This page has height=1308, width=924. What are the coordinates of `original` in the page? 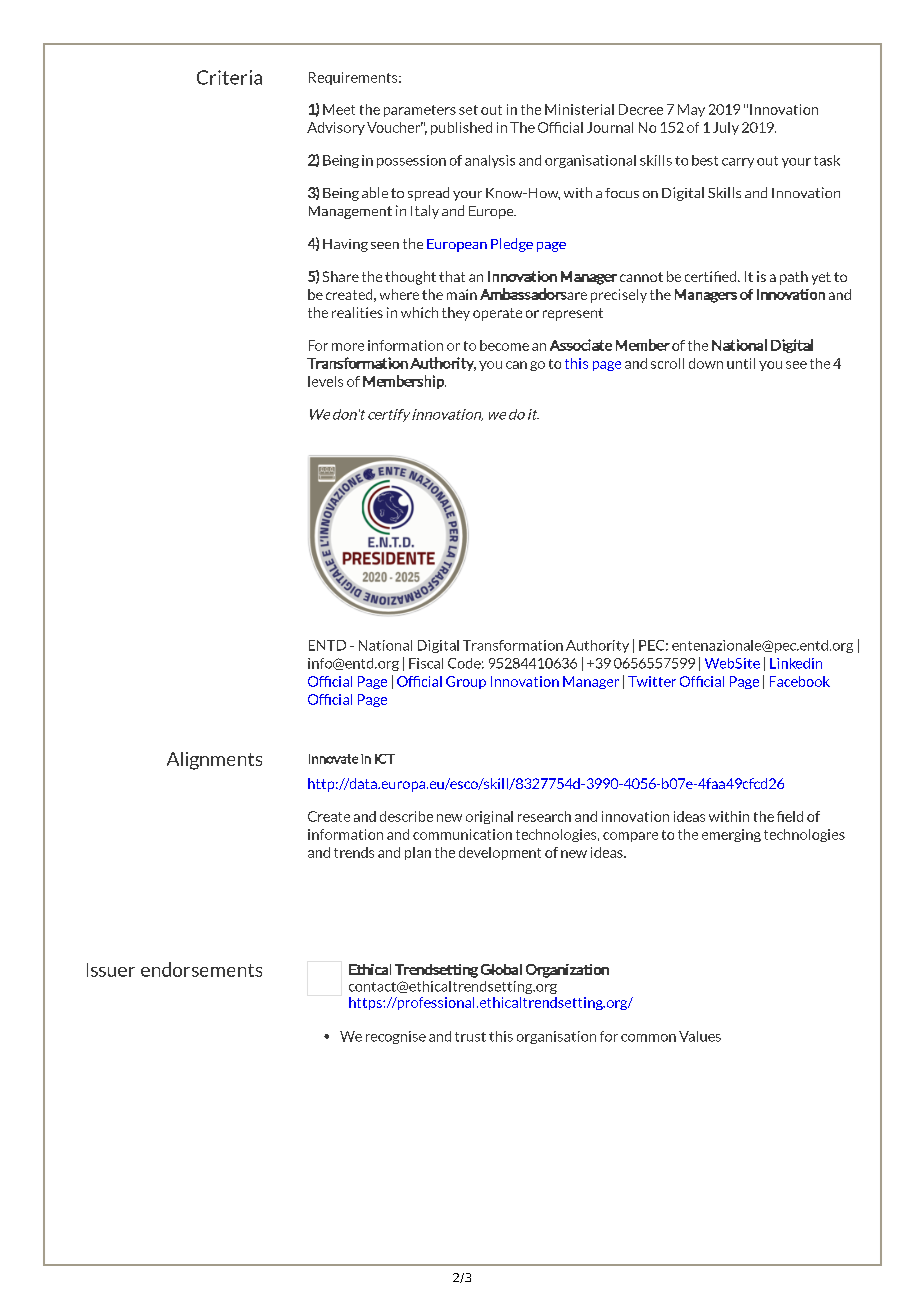 It's located at (489, 817).
